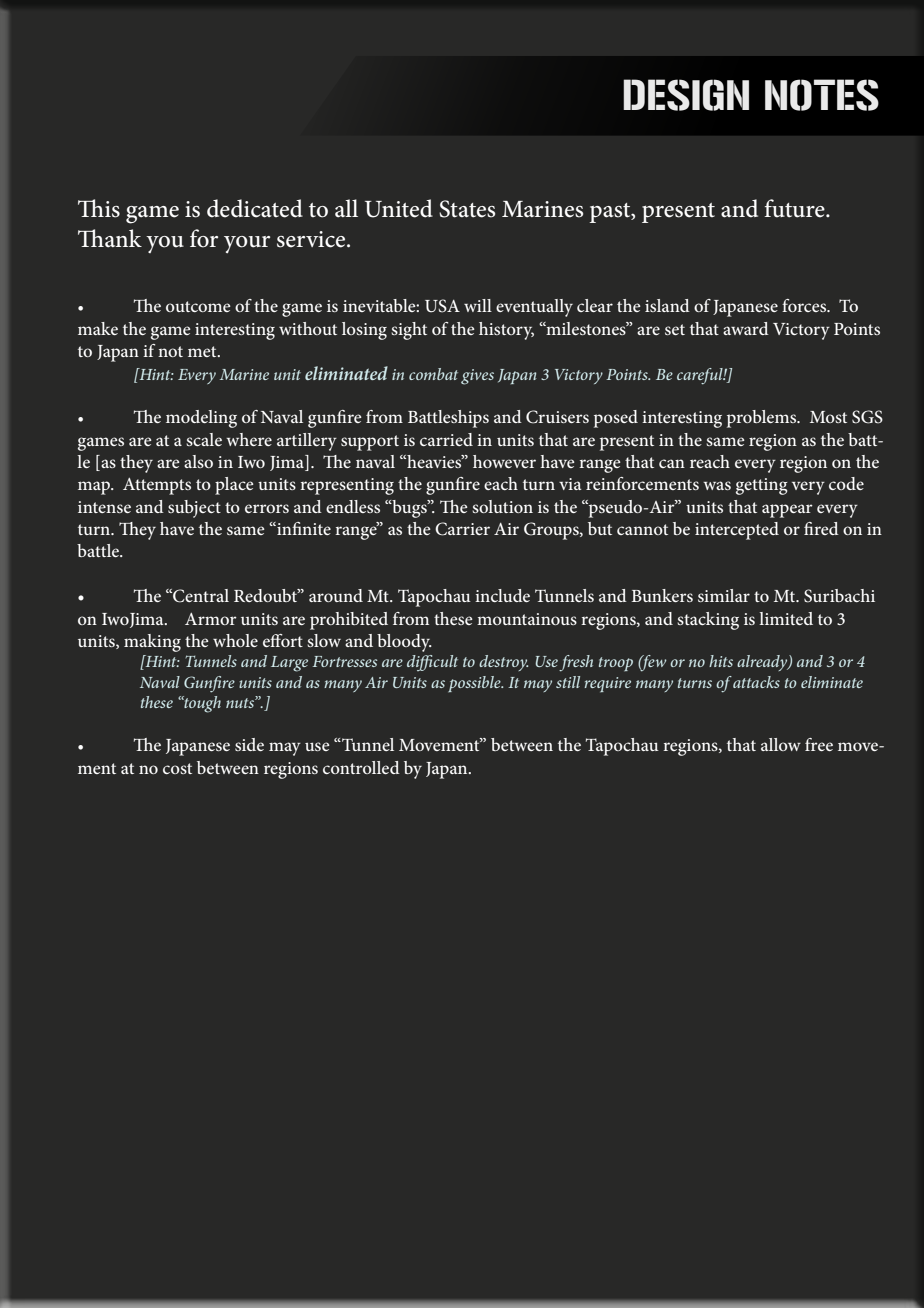 The image size is (924, 1308). Describe the element at coordinates (763, 419) in the document. I see `problems` at that location.
